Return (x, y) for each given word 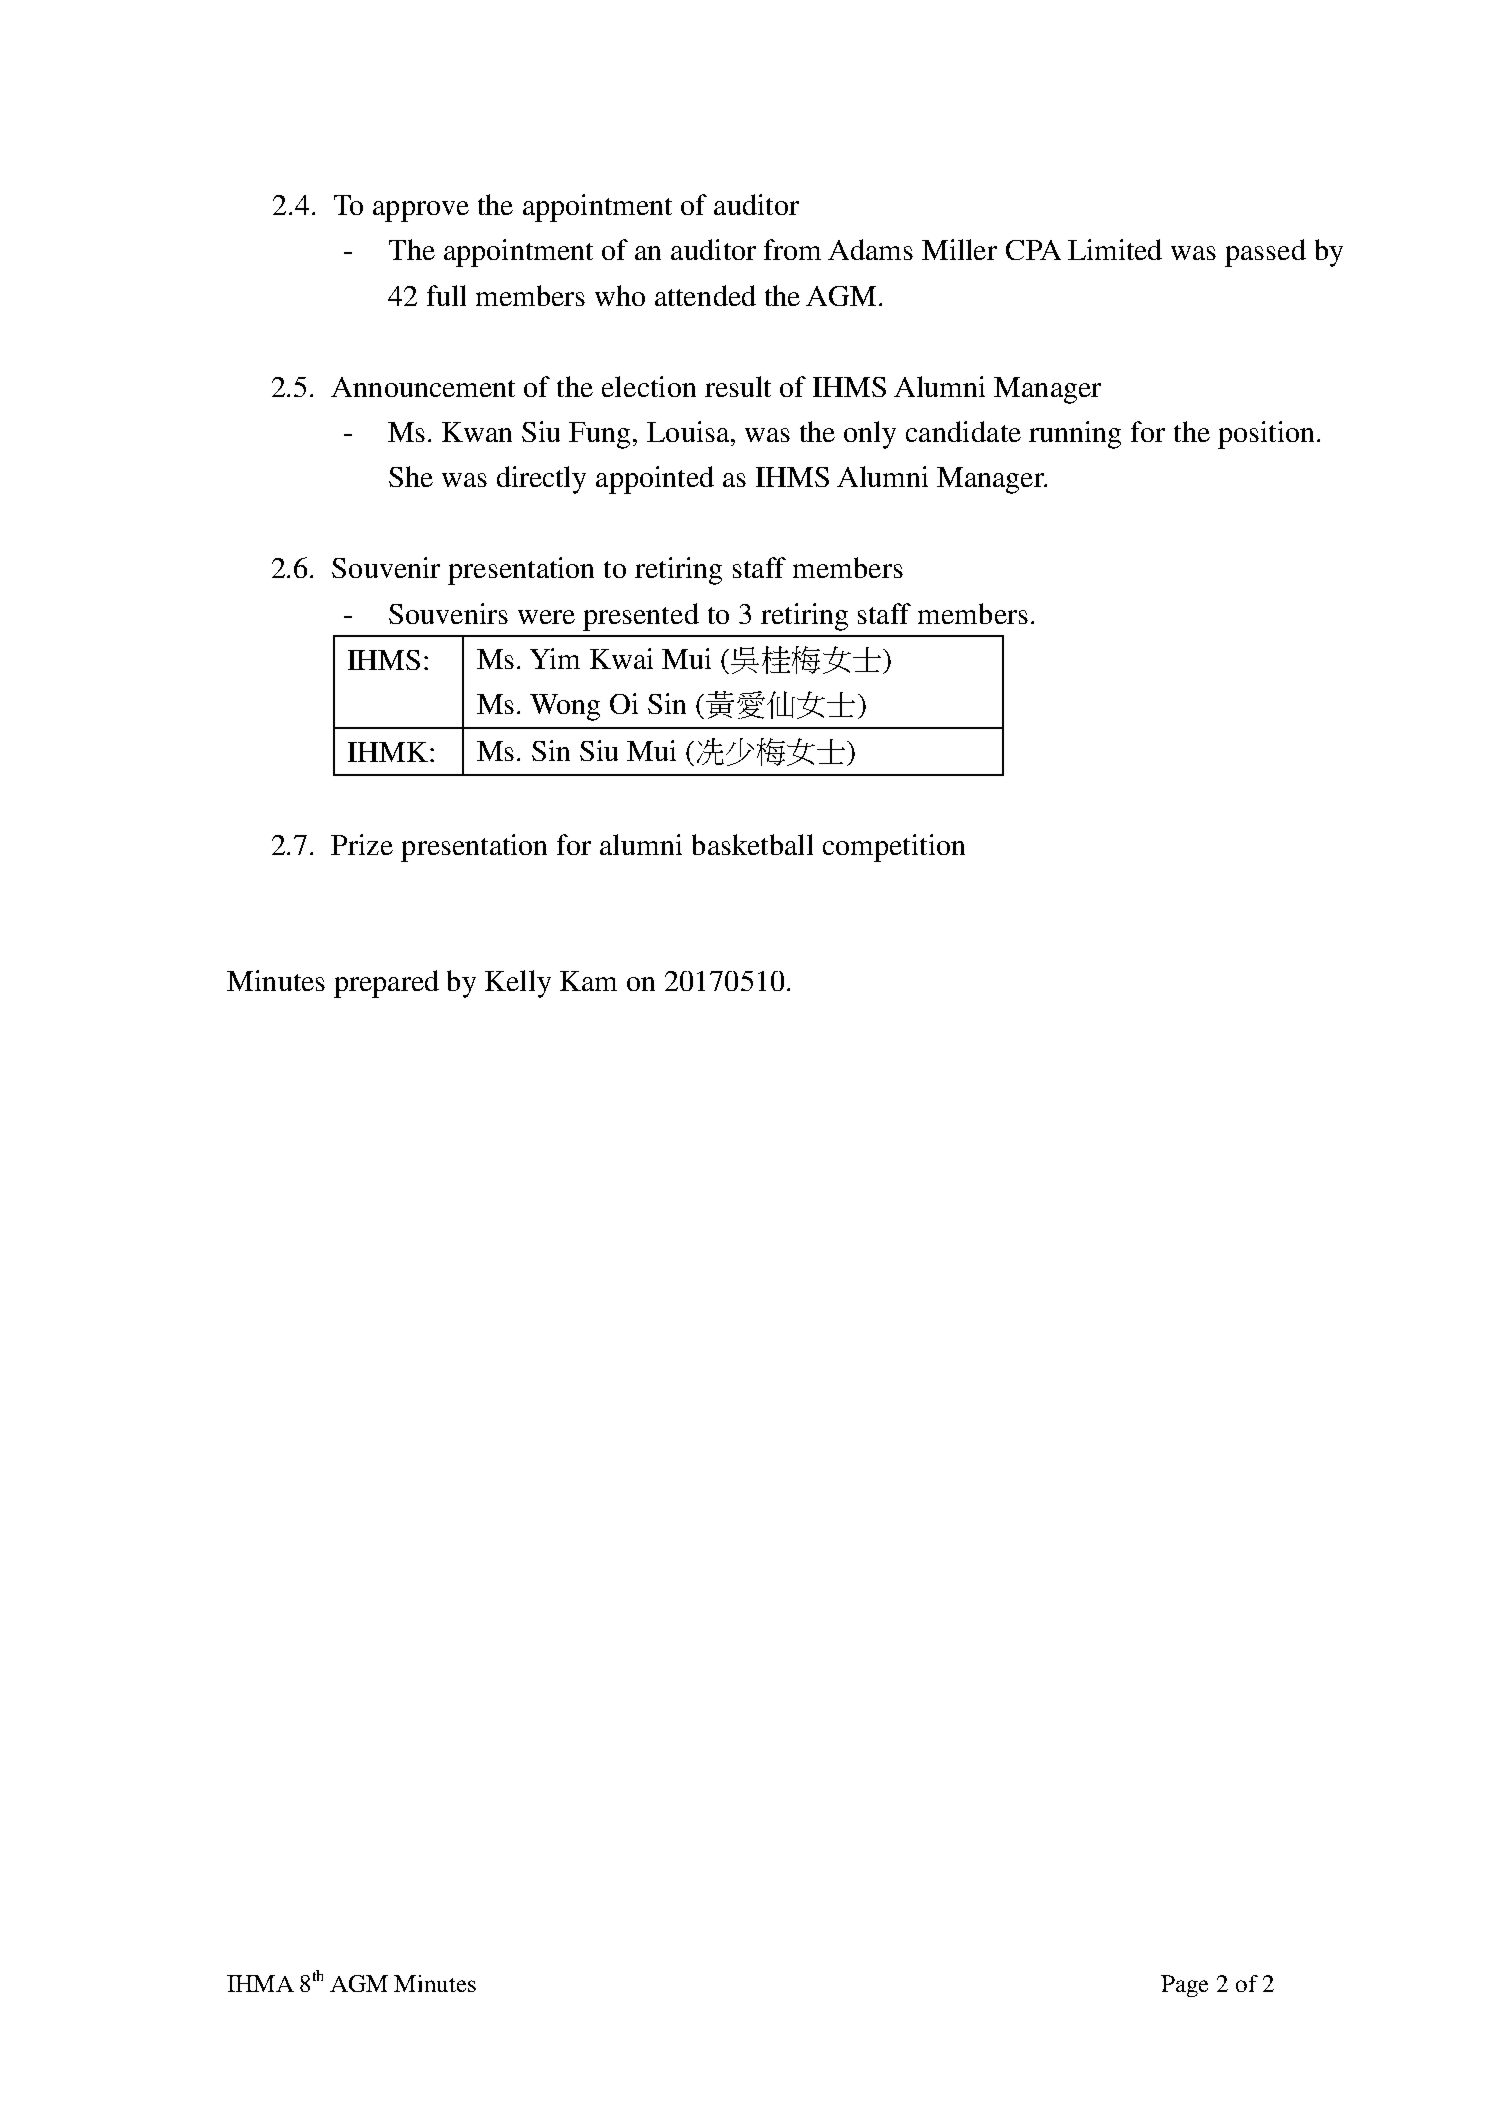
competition (894, 848)
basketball (752, 844)
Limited (1115, 249)
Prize (362, 844)
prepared (386, 984)
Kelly (518, 984)
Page (1184, 1986)
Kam (588, 981)
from (792, 249)
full (446, 295)
